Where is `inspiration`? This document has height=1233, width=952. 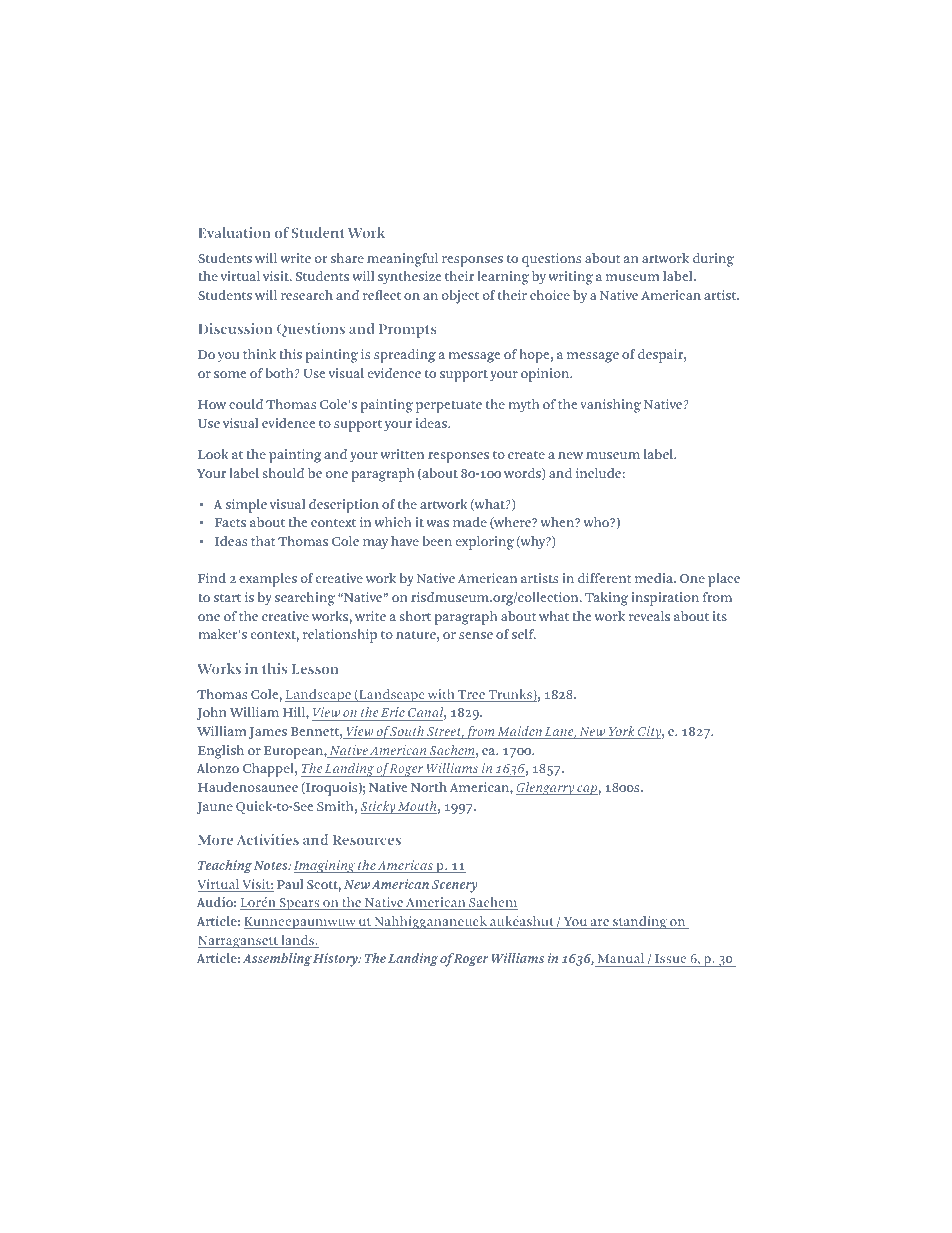 inspiration is located at coordinates (665, 599).
